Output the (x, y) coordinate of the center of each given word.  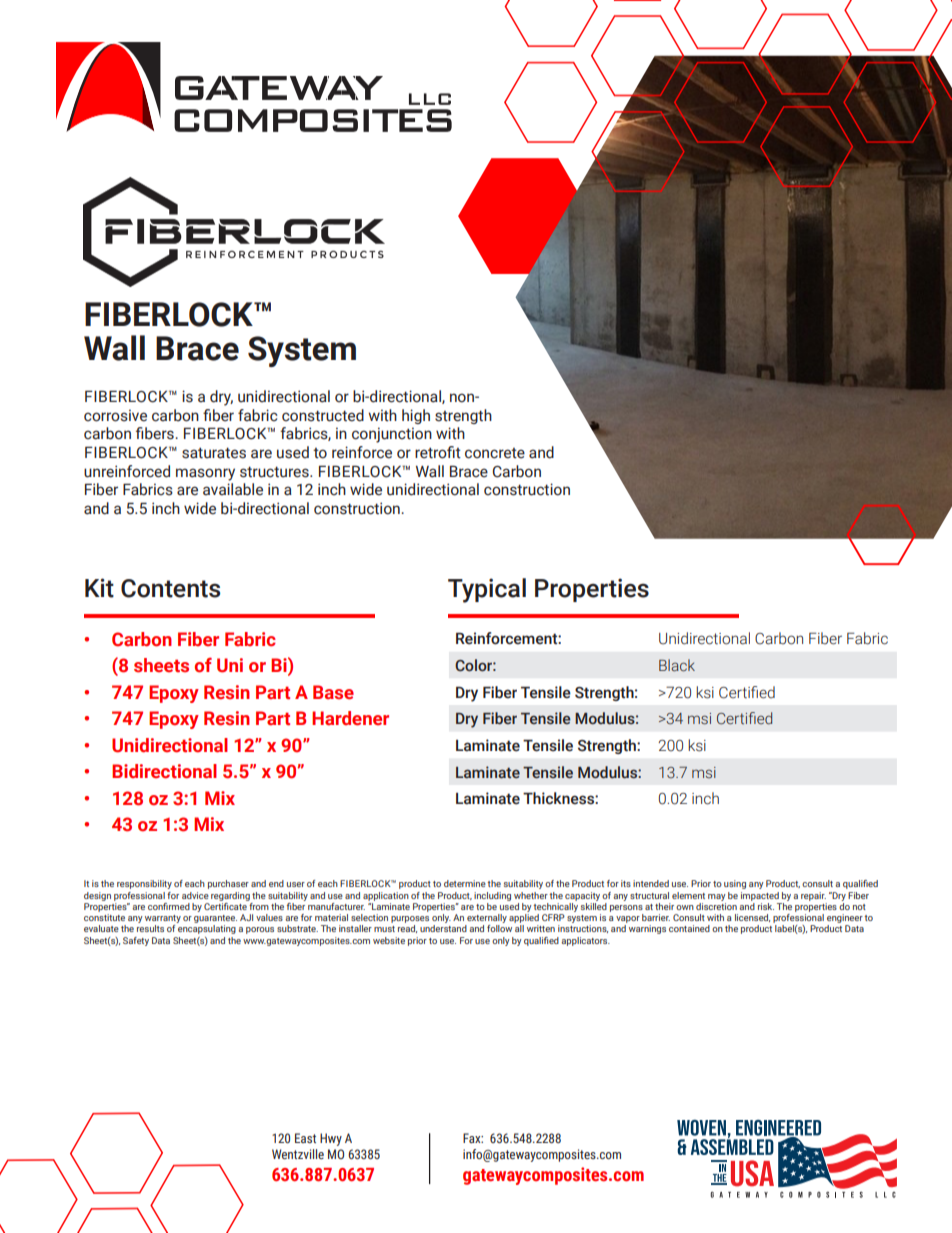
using (735, 884)
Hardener (350, 718)
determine (465, 883)
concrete (495, 453)
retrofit (438, 452)
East (305, 1138)
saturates (214, 453)
